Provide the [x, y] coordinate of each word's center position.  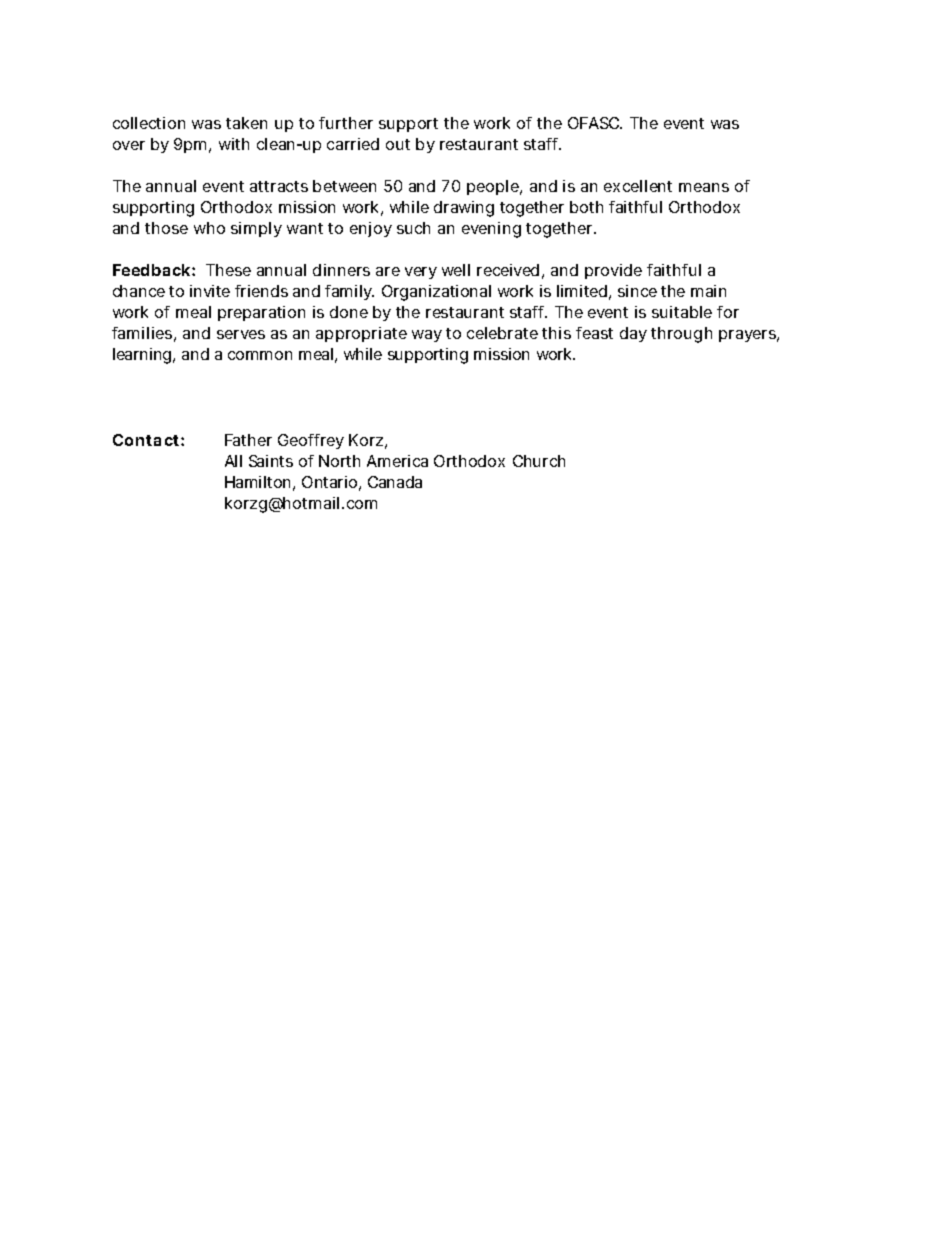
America [397, 461]
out [398, 144]
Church [539, 461]
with [234, 144]
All [233, 461]
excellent [638, 186]
